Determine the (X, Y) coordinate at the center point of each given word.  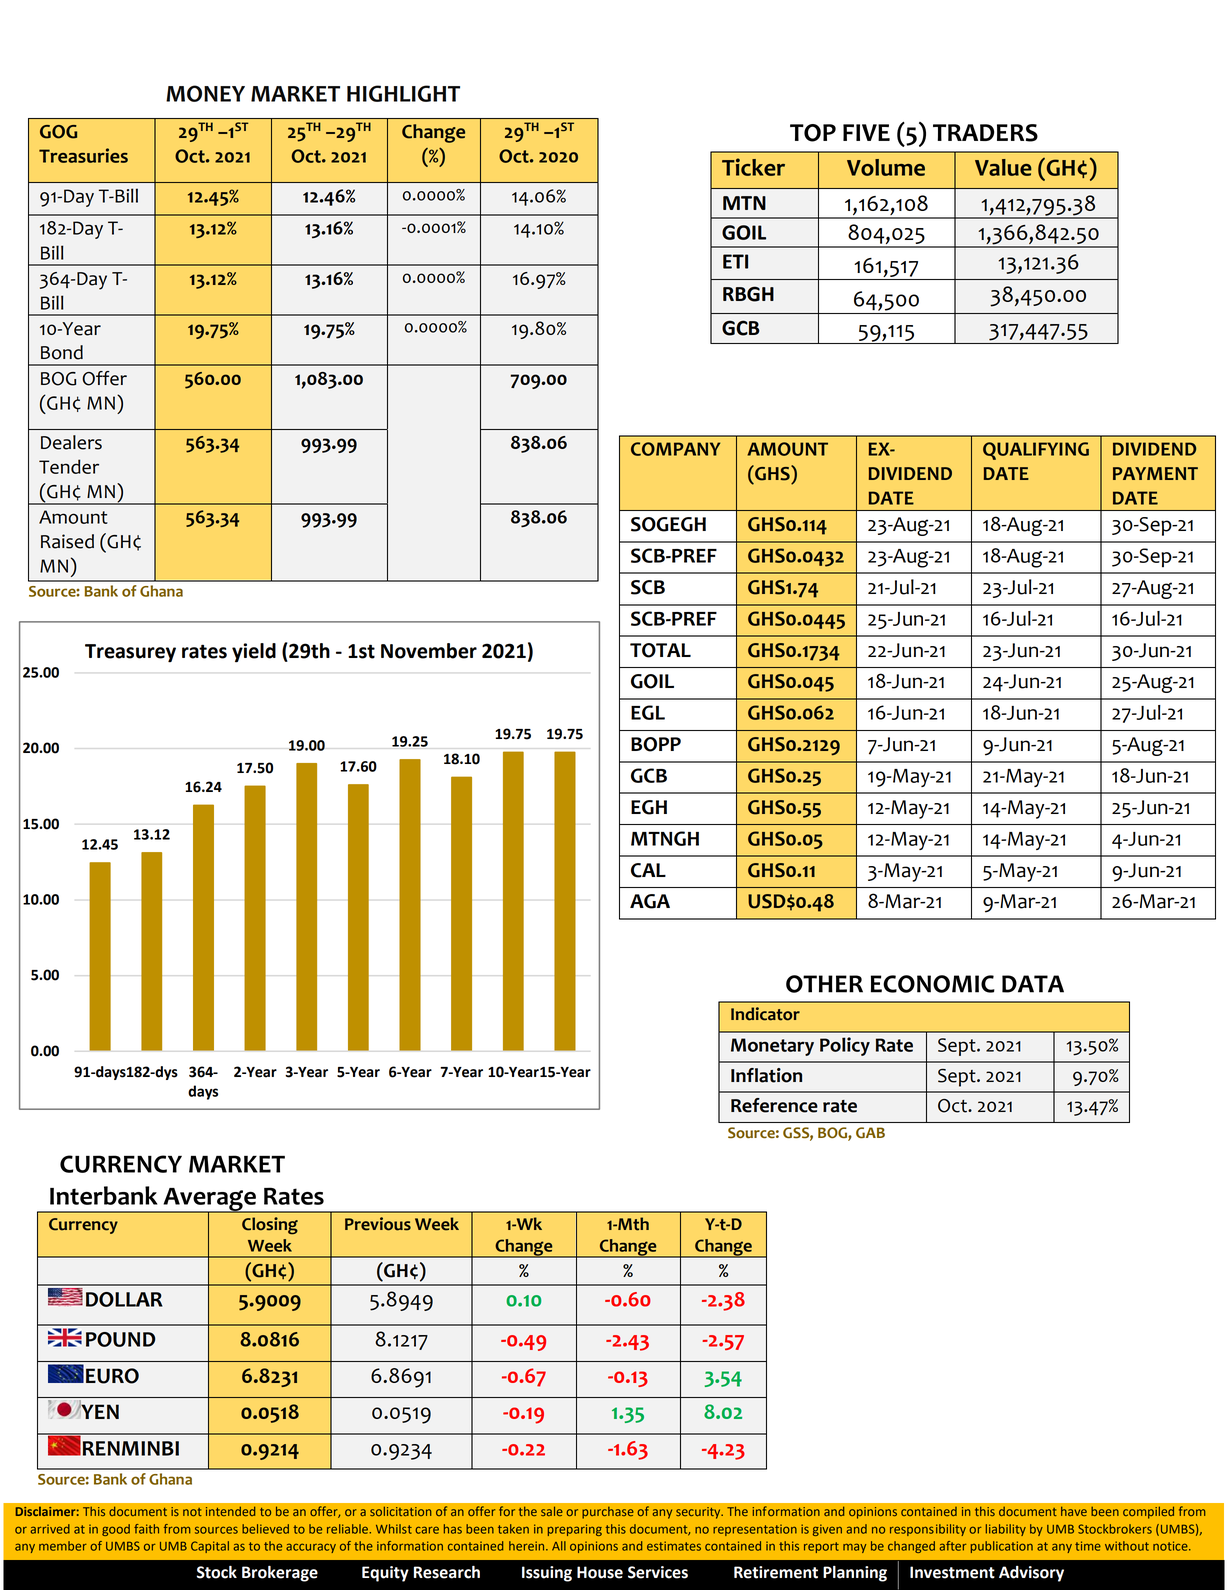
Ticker (753, 167)
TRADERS (985, 133)
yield (254, 653)
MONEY (205, 93)
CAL (648, 870)
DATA (1033, 984)
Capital (210, 1547)
